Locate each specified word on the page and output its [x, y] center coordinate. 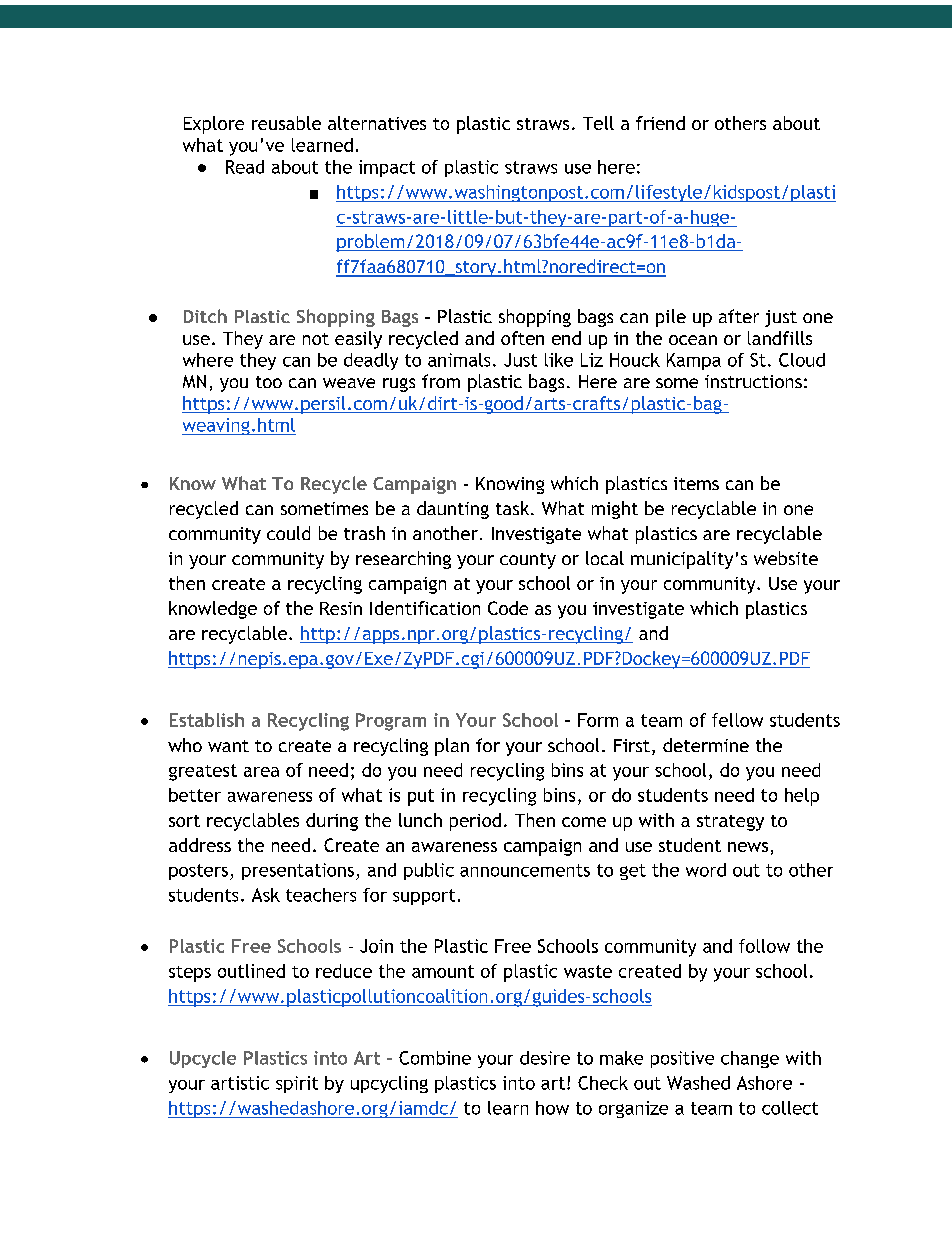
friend [660, 123]
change [750, 1059]
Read [245, 167]
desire [545, 1058]
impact [387, 168]
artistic [240, 1083]
